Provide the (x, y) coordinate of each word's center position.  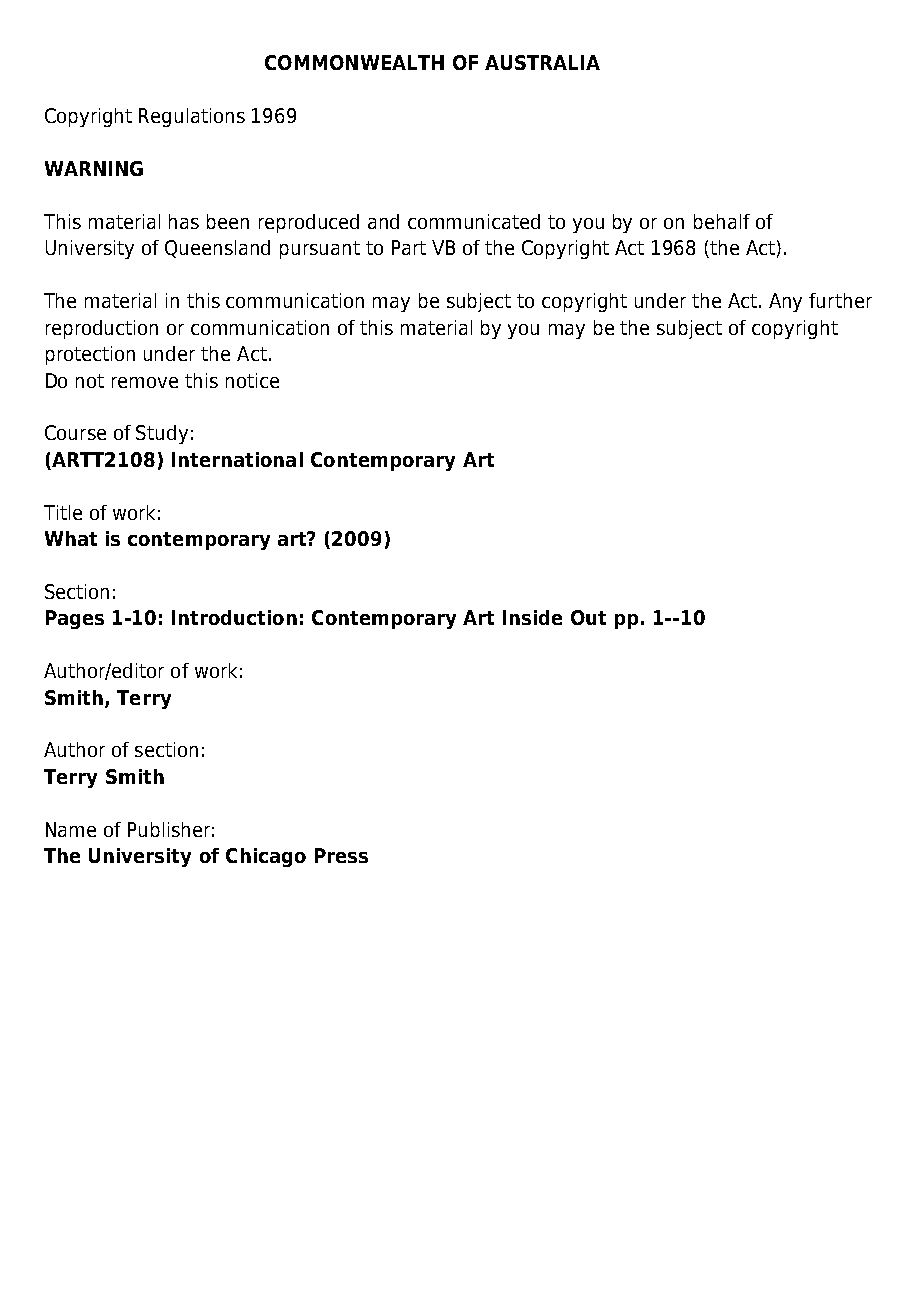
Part (409, 247)
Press (341, 855)
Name (71, 829)
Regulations (192, 117)
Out (588, 617)
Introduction (234, 617)
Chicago (266, 857)
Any (785, 302)
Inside (532, 617)
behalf (722, 221)
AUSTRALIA (542, 62)
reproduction (102, 329)
